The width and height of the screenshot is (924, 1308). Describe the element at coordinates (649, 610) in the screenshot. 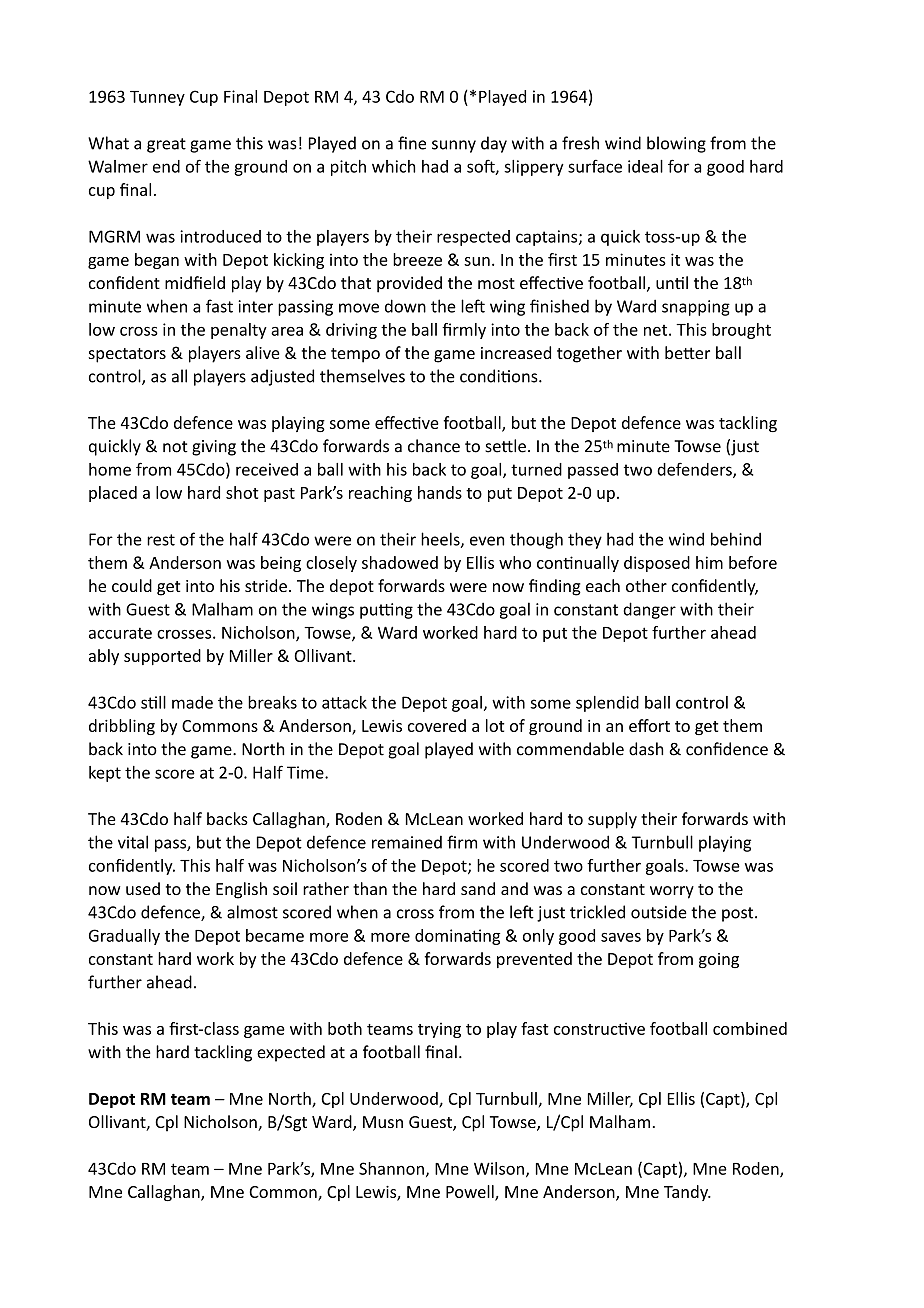

I see `danger` at that location.
